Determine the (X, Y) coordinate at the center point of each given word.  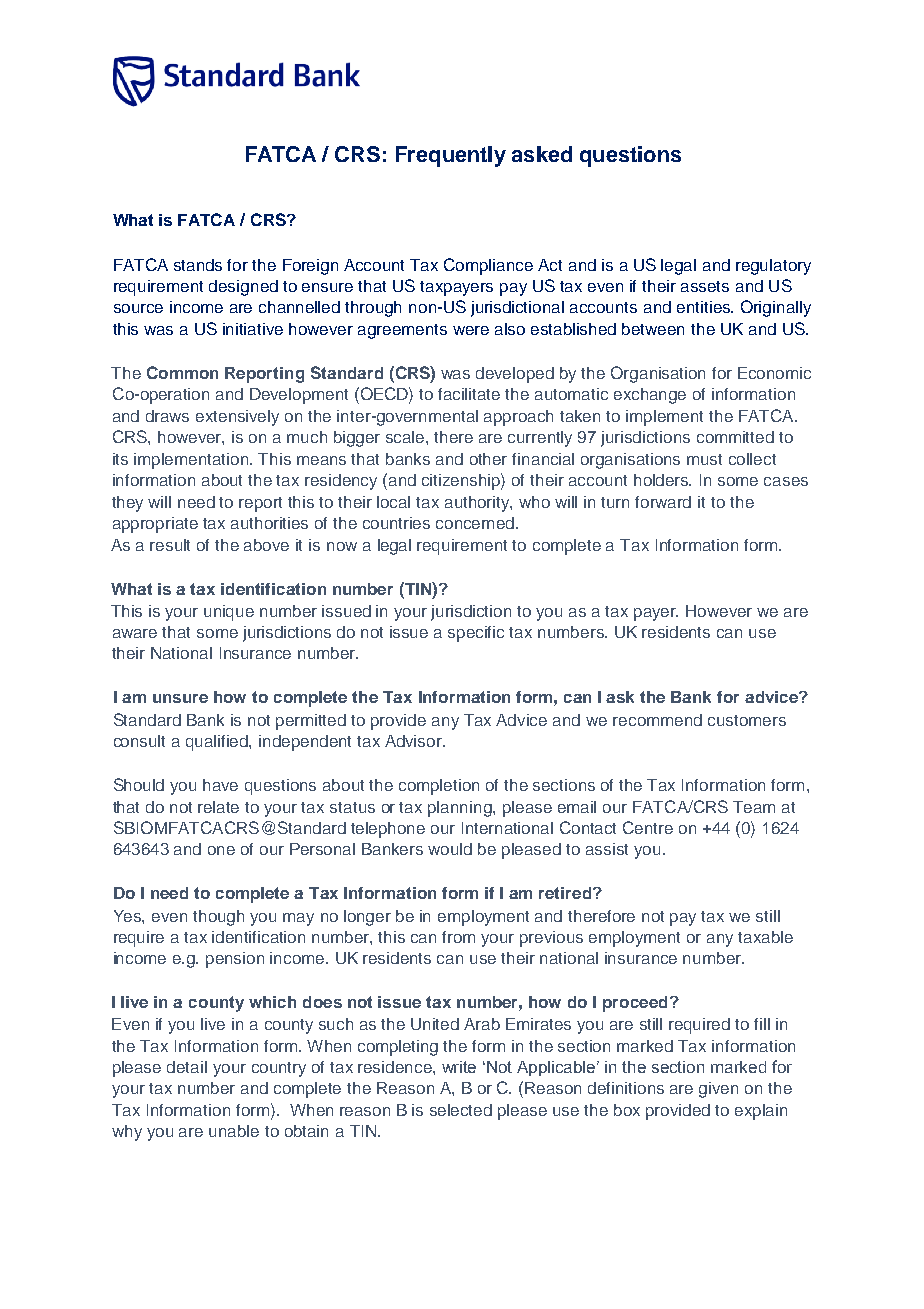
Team (754, 807)
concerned (476, 523)
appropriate (155, 525)
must (704, 459)
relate (218, 807)
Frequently (451, 156)
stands (198, 265)
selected (461, 1110)
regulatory (773, 267)
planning (461, 809)
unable (234, 1131)
